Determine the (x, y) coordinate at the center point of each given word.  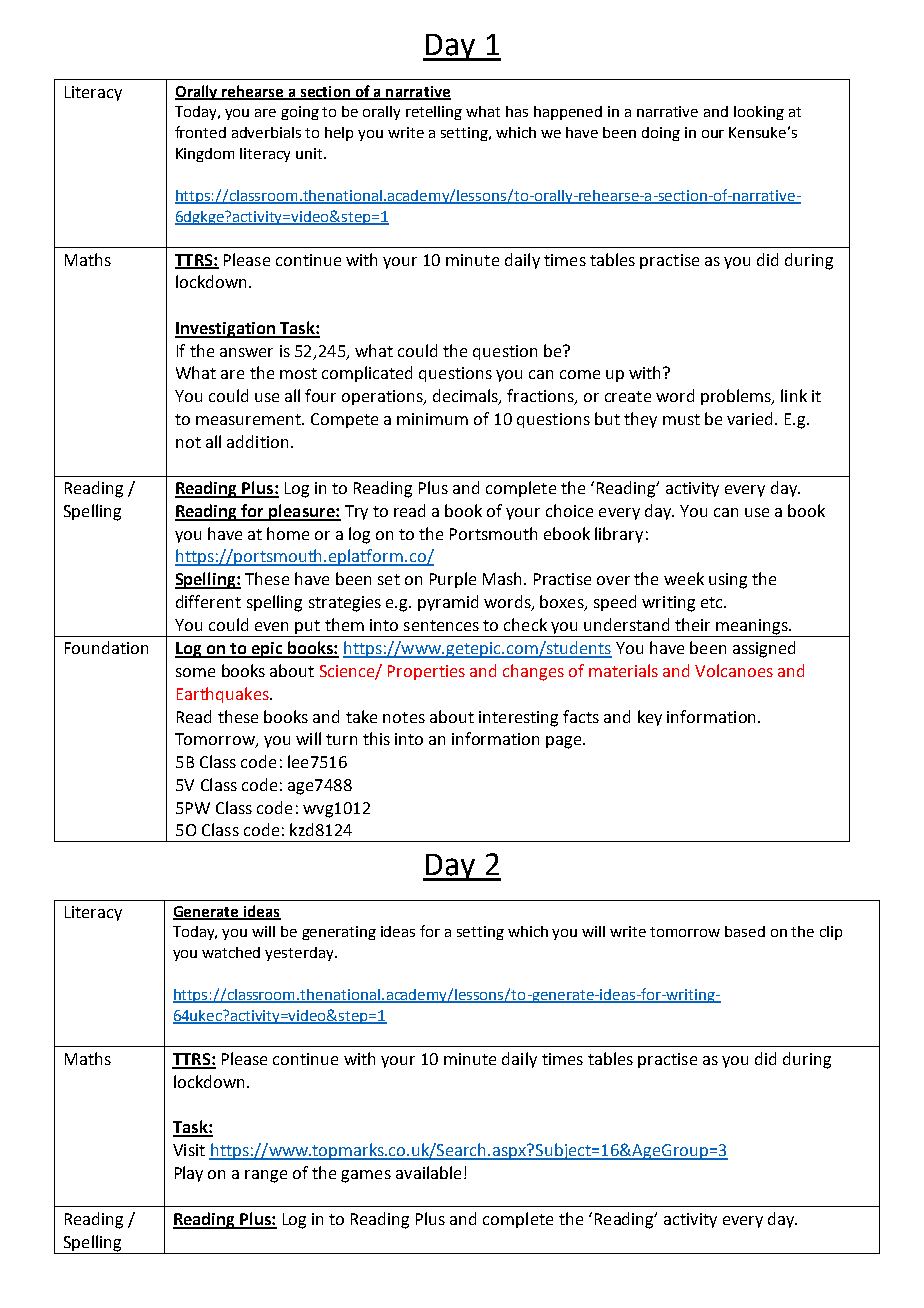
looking (759, 113)
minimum (432, 419)
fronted (200, 132)
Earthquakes (224, 695)
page (565, 742)
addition (257, 441)
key (650, 718)
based (745, 931)
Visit (189, 1150)
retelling (434, 113)
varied (751, 418)
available (428, 1172)
